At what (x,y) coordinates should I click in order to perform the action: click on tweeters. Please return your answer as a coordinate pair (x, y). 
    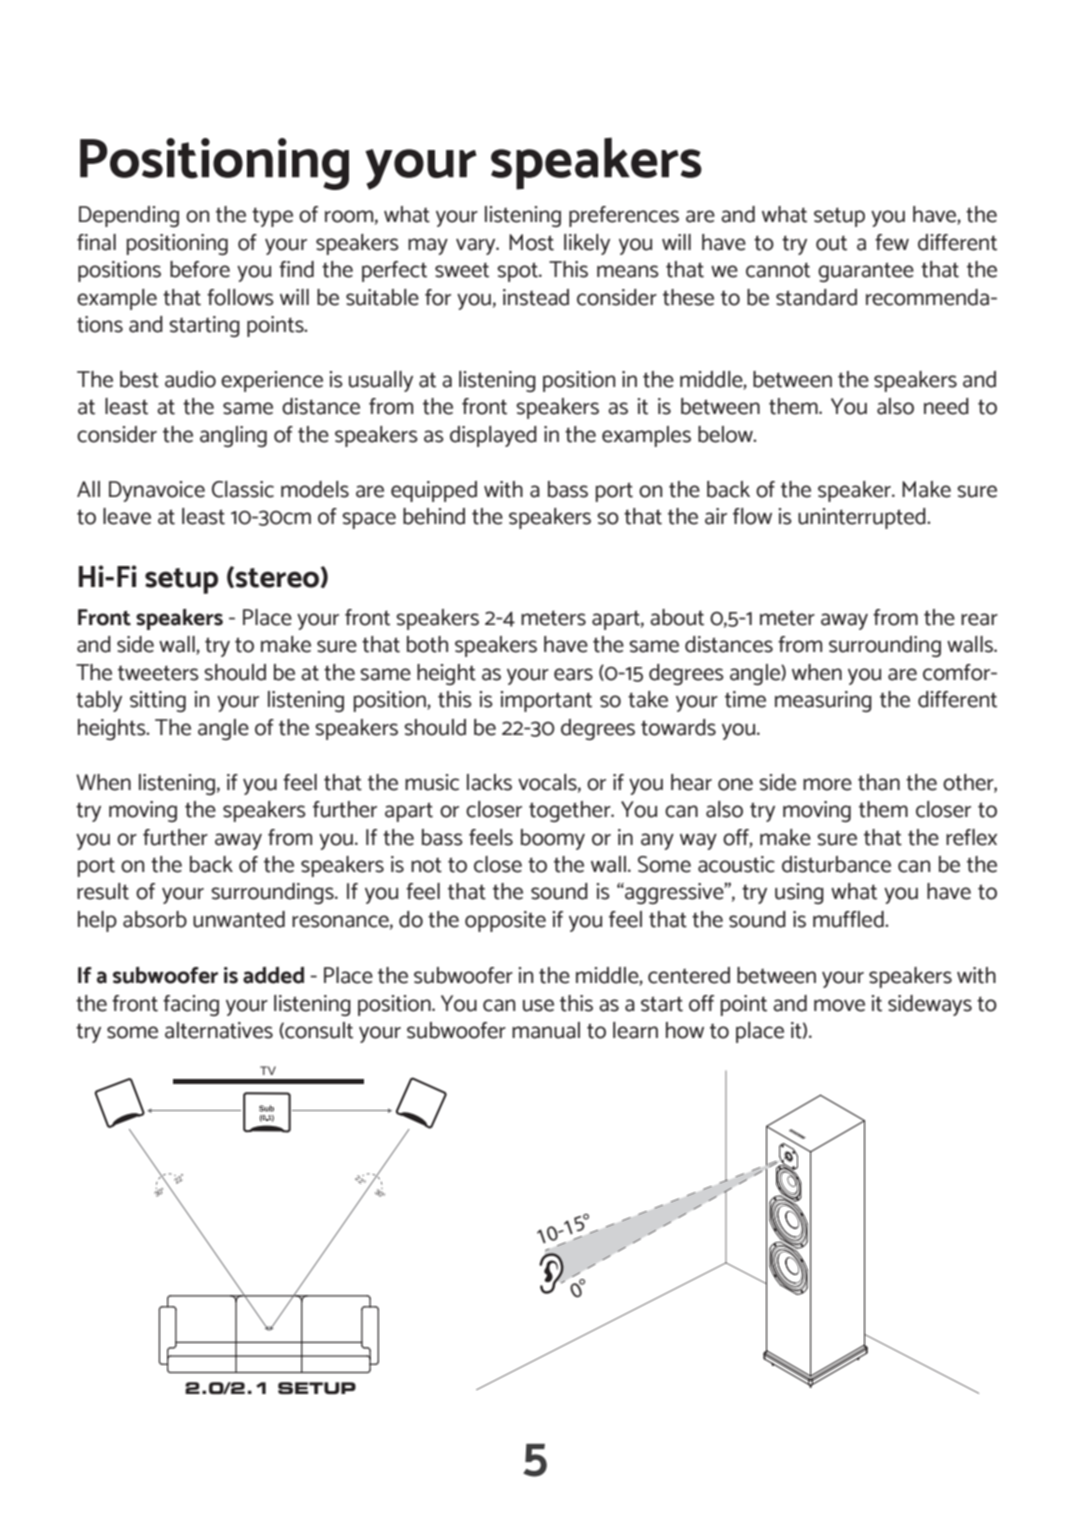
    Looking at the image, I should click on (158, 673).
